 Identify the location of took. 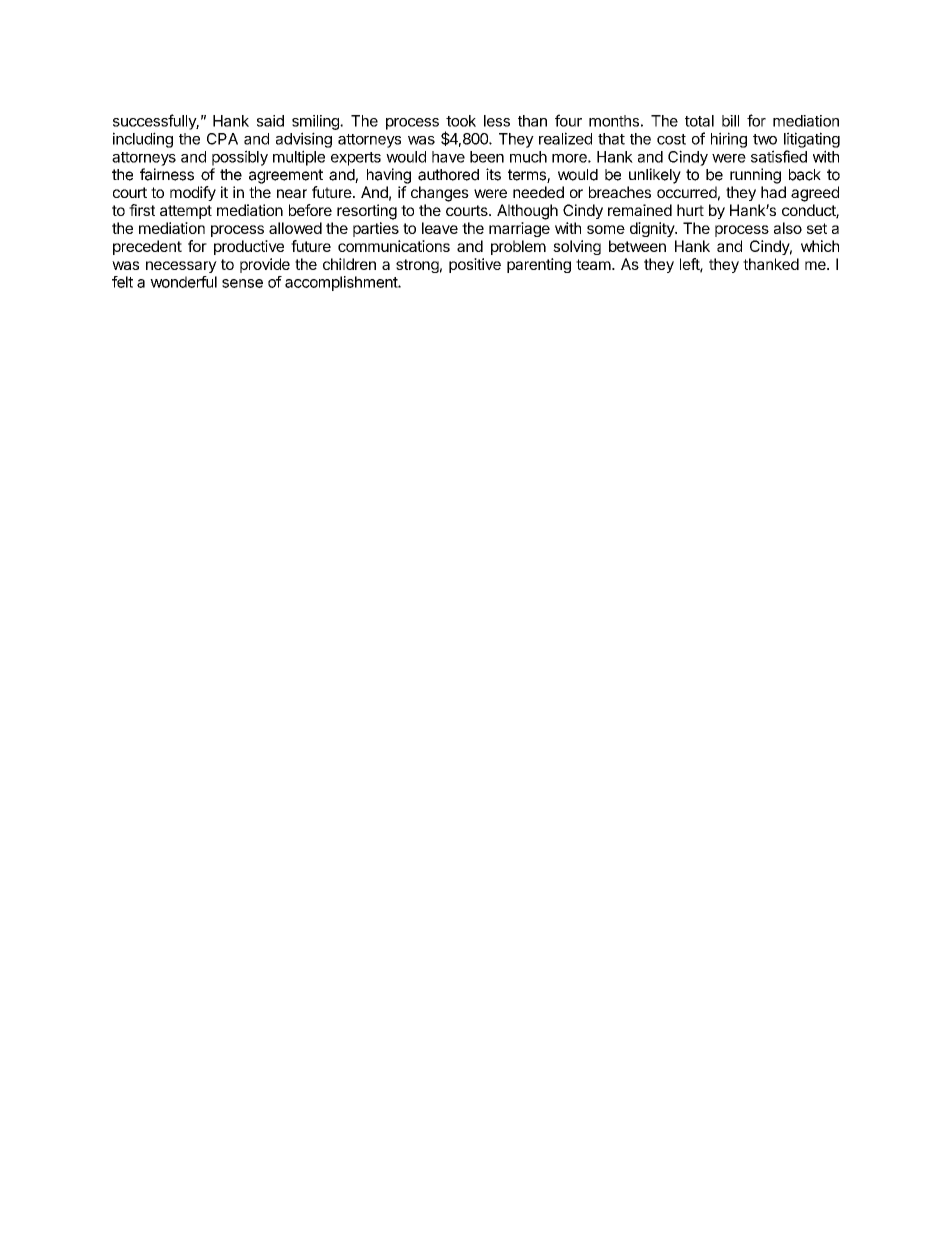
(461, 121).
